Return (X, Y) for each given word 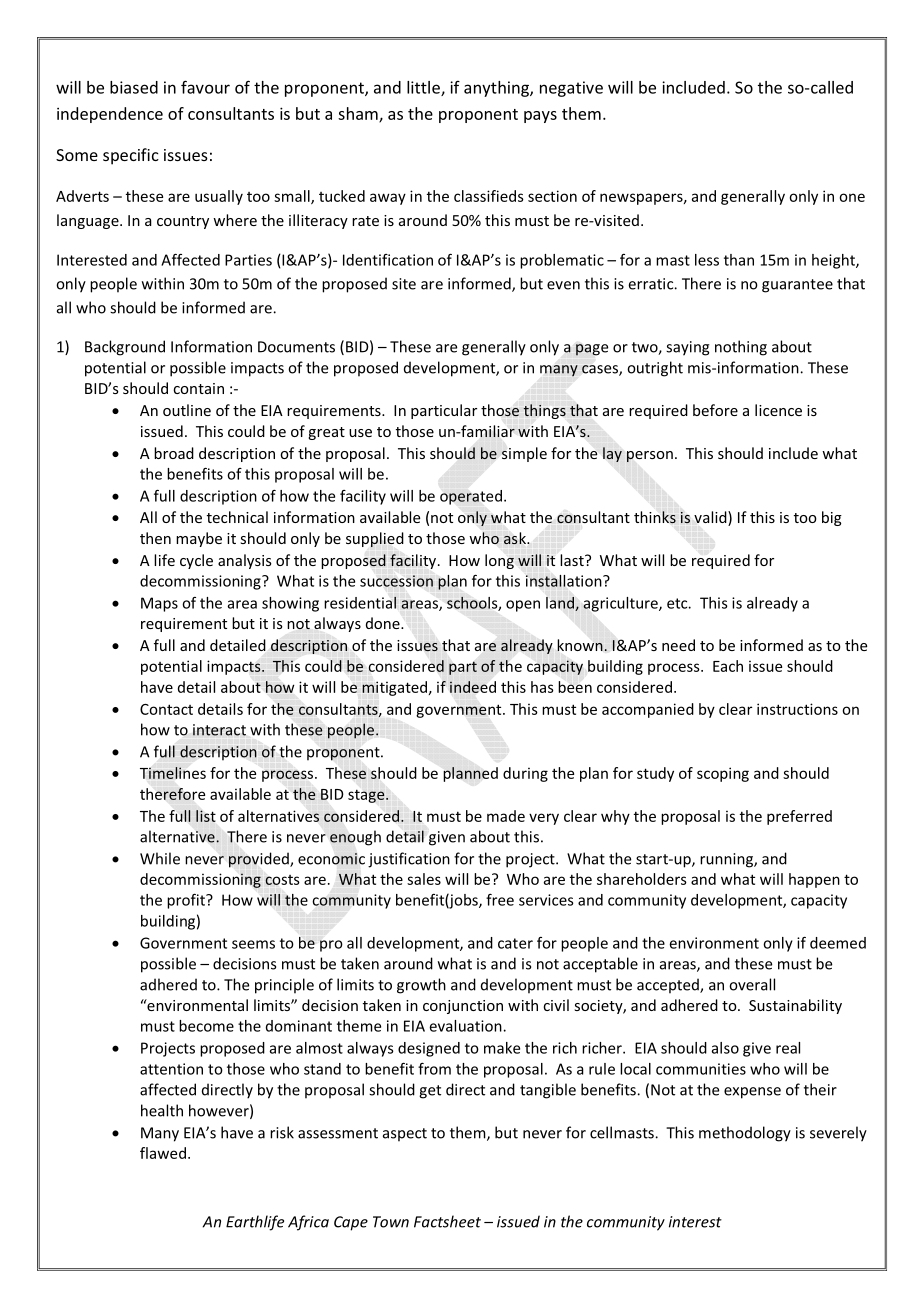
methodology (745, 1134)
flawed (163, 1153)
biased (134, 87)
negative (571, 89)
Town (391, 1222)
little (424, 88)
